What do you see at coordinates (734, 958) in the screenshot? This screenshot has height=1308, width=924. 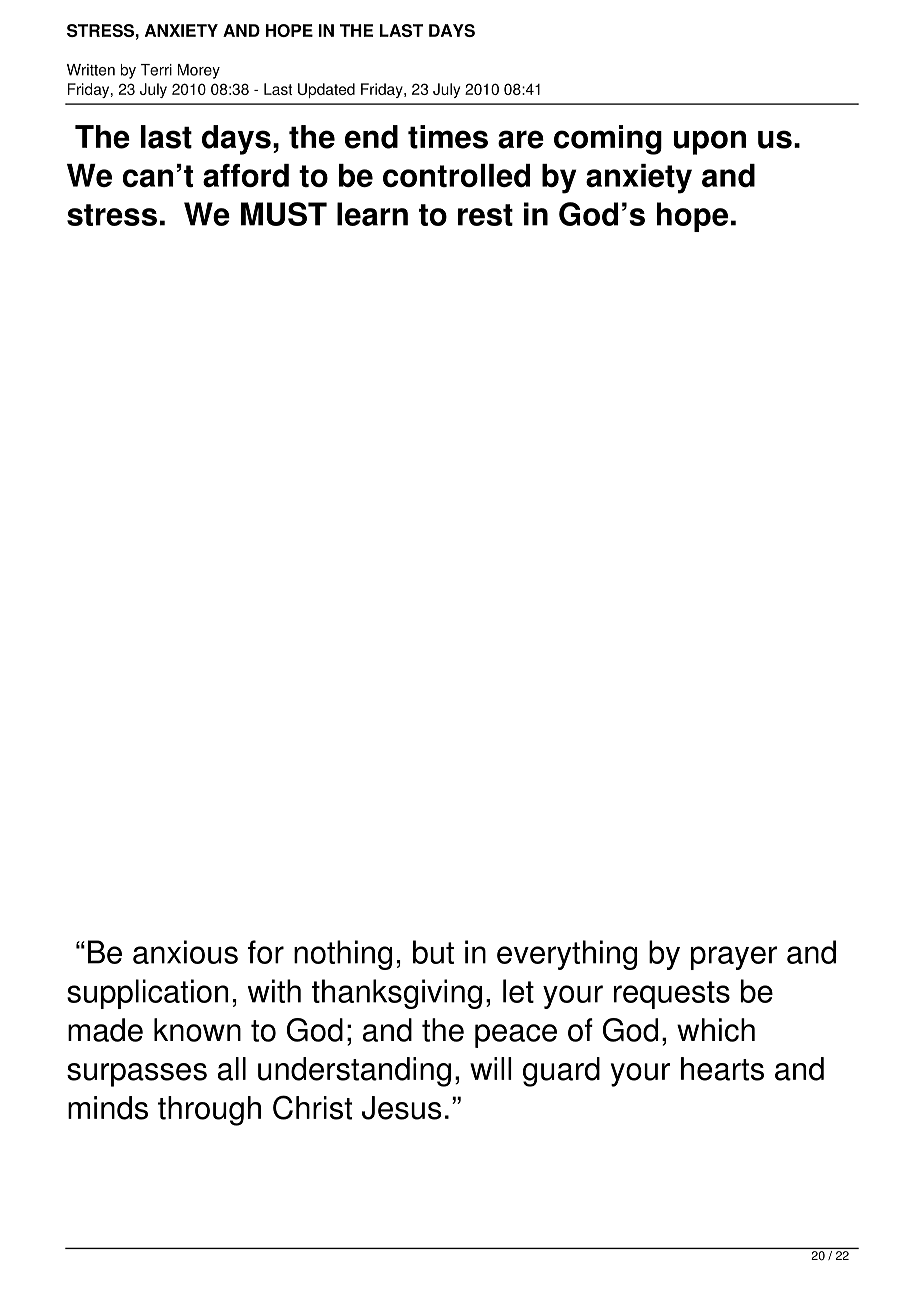 I see `prayer` at bounding box center [734, 958].
